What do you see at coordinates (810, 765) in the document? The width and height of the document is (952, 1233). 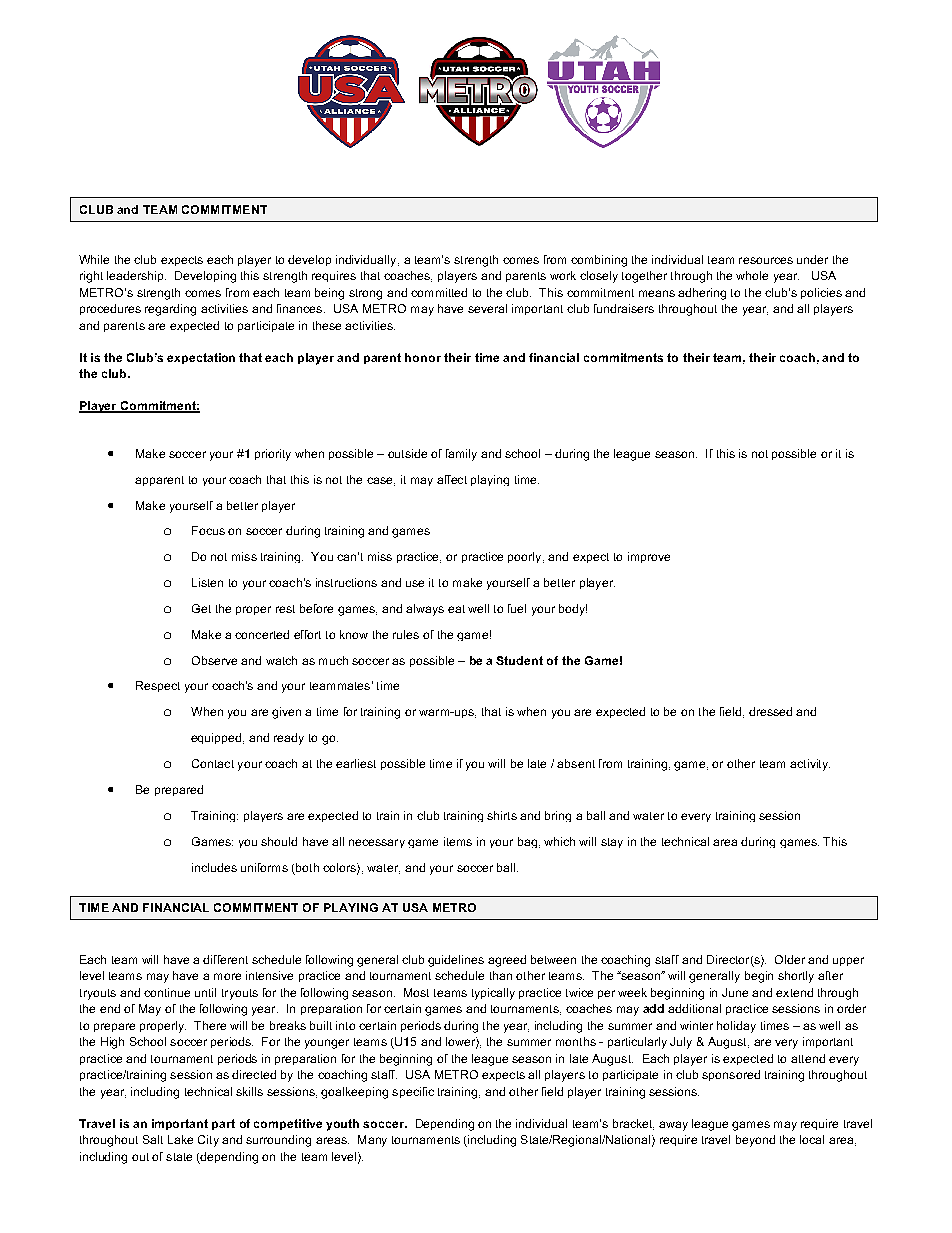 I see `activity` at bounding box center [810, 765].
